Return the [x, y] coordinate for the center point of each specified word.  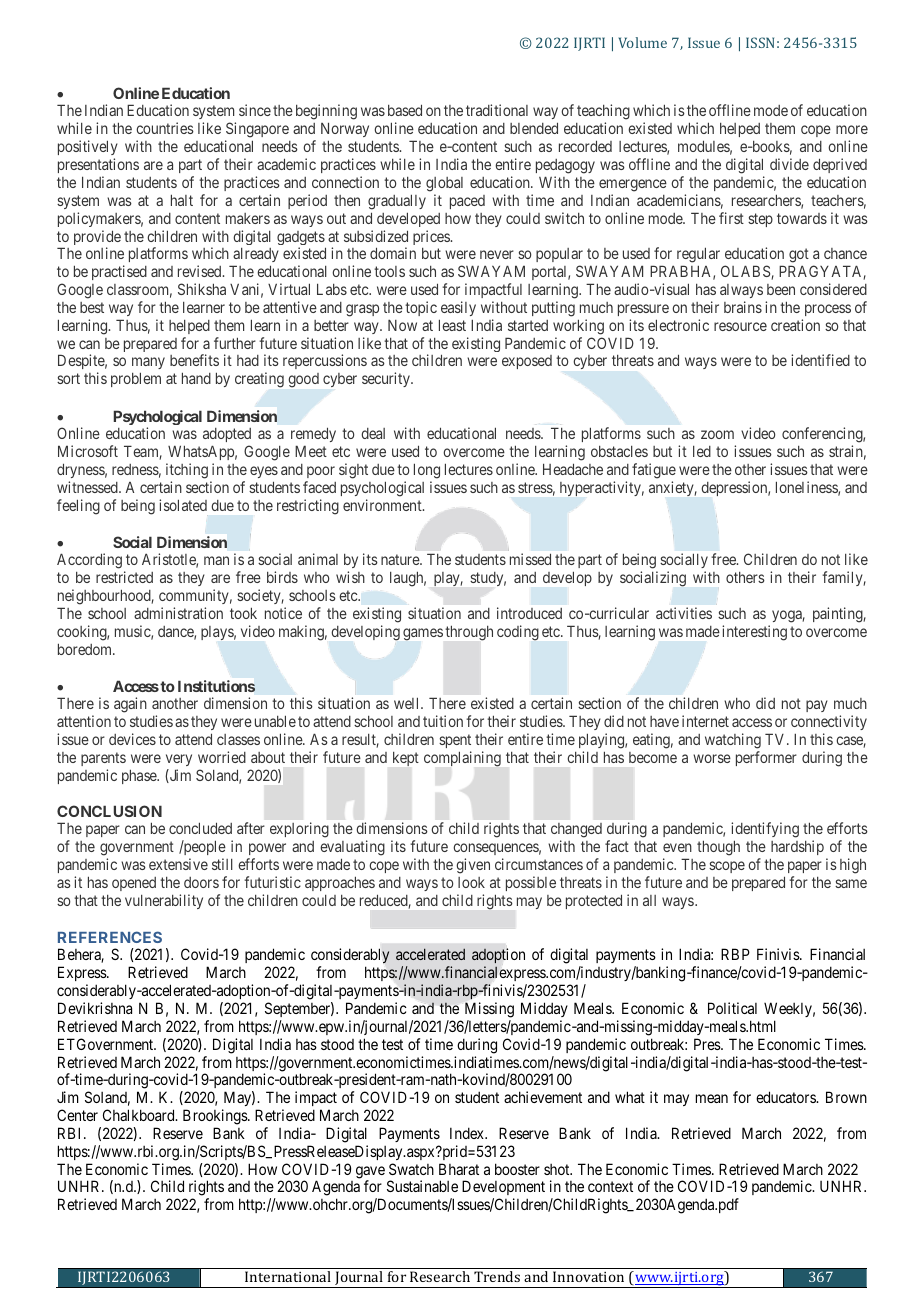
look [471, 882]
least [452, 325]
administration [178, 613]
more [852, 129]
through [469, 633]
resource [740, 326]
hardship [797, 849]
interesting [754, 633]
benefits [194, 360]
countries [165, 128]
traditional [497, 110]
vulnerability [164, 901]
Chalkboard [140, 1115]
